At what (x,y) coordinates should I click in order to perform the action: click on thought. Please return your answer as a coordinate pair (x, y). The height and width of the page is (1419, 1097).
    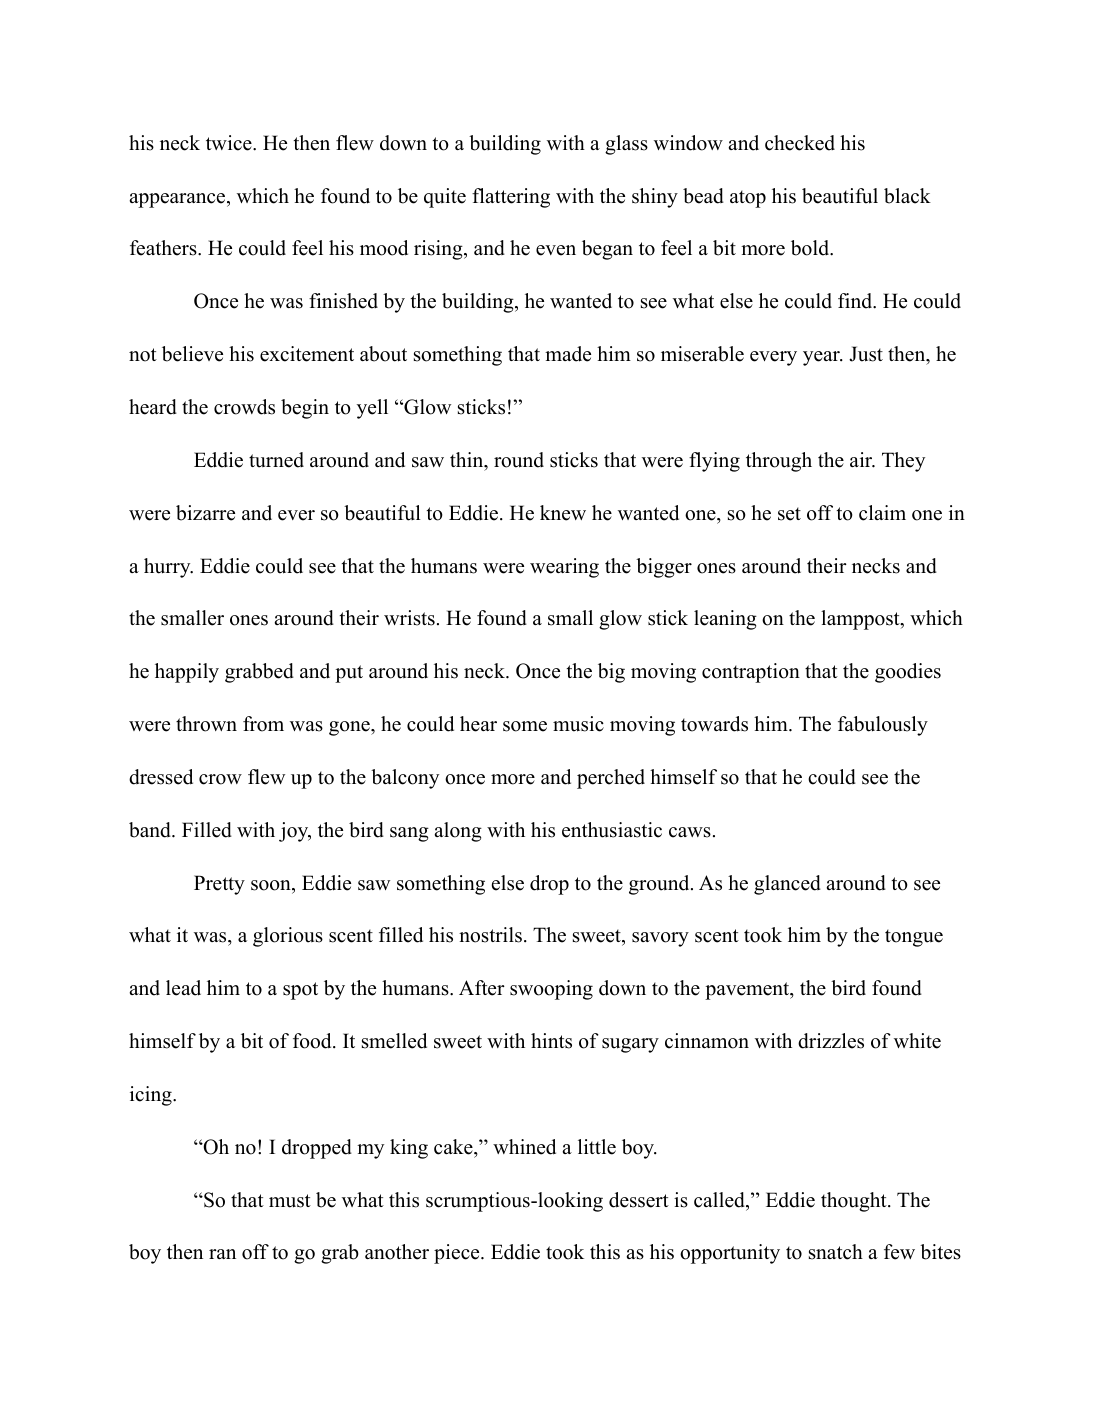
    Looking at the image, I should click on (855, 1202).
